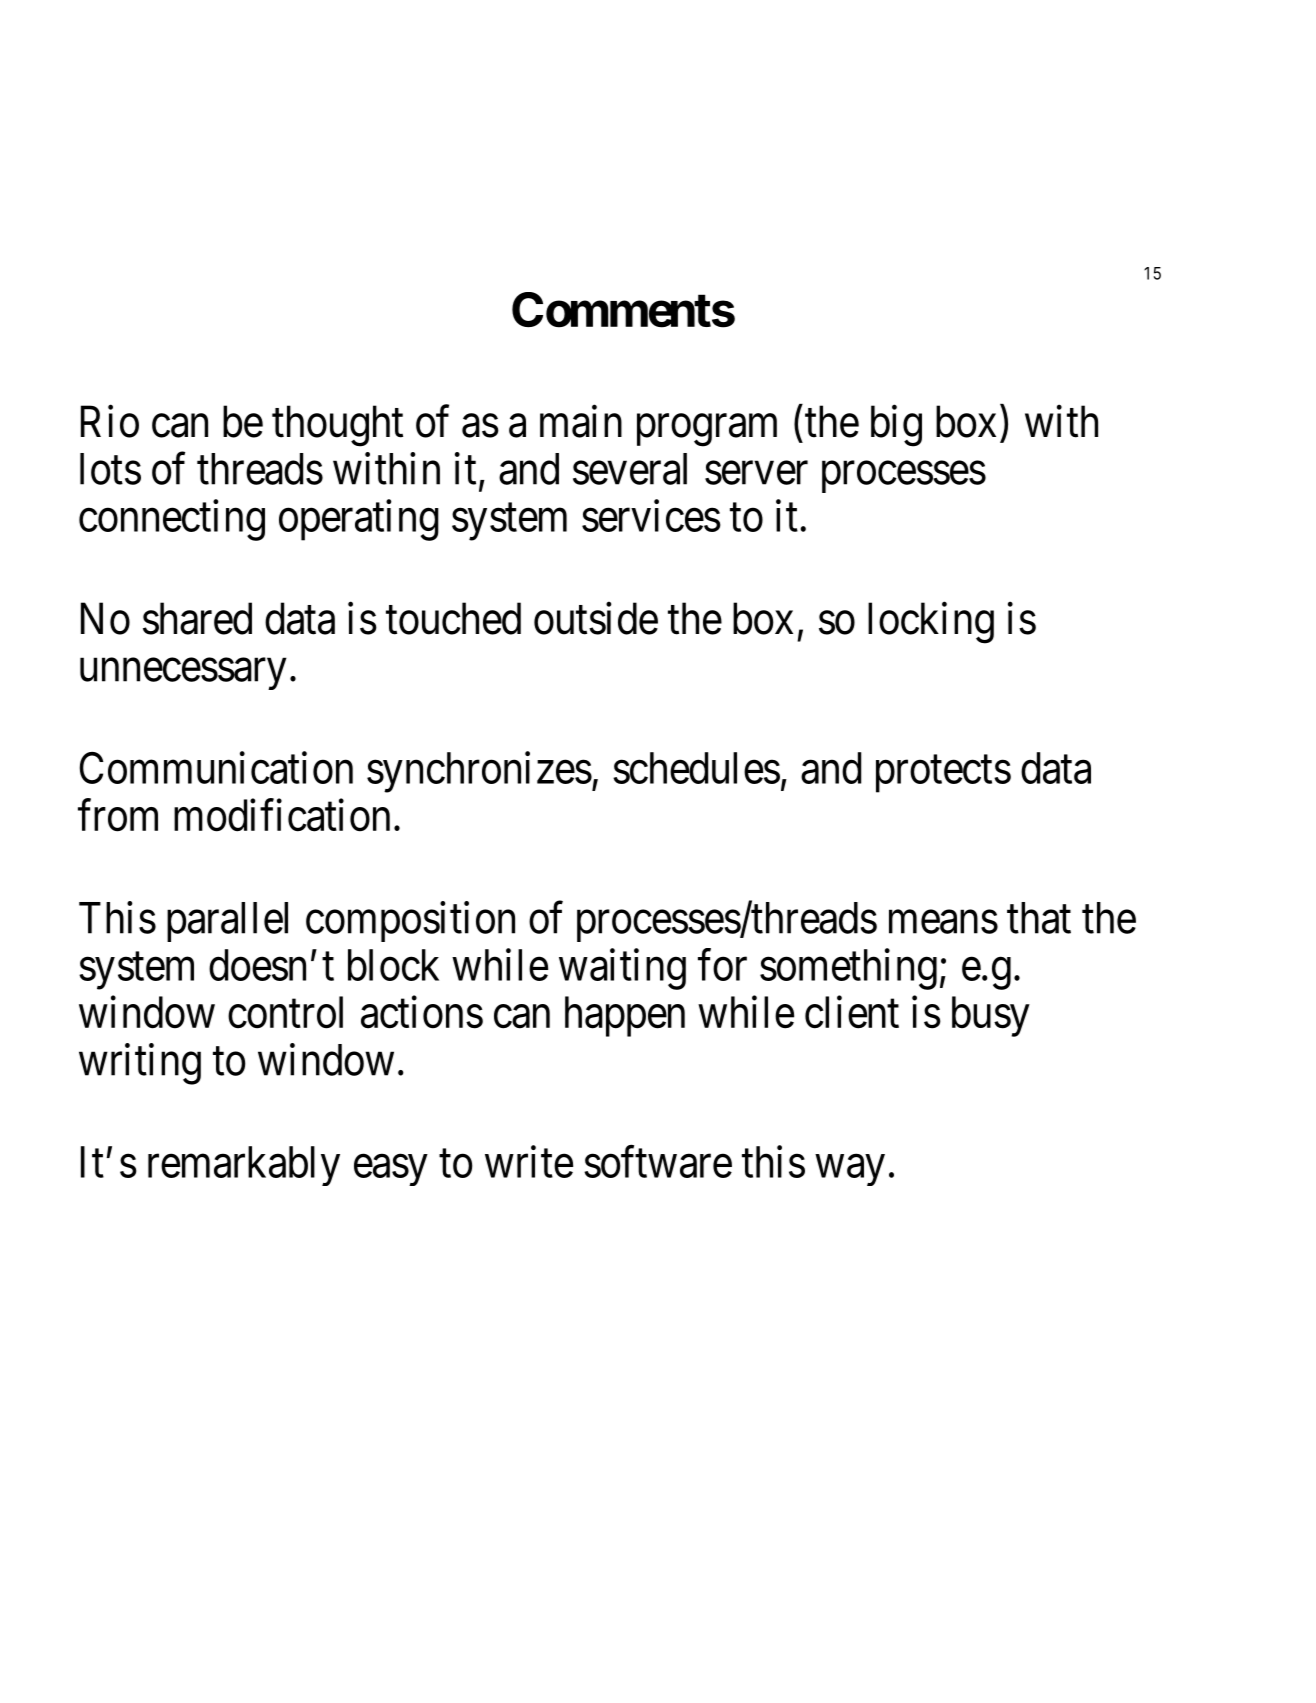  What do you see at coordinates (285, 1012) in the screenshot?
I see `control` at bounding box center [285, 1012].
